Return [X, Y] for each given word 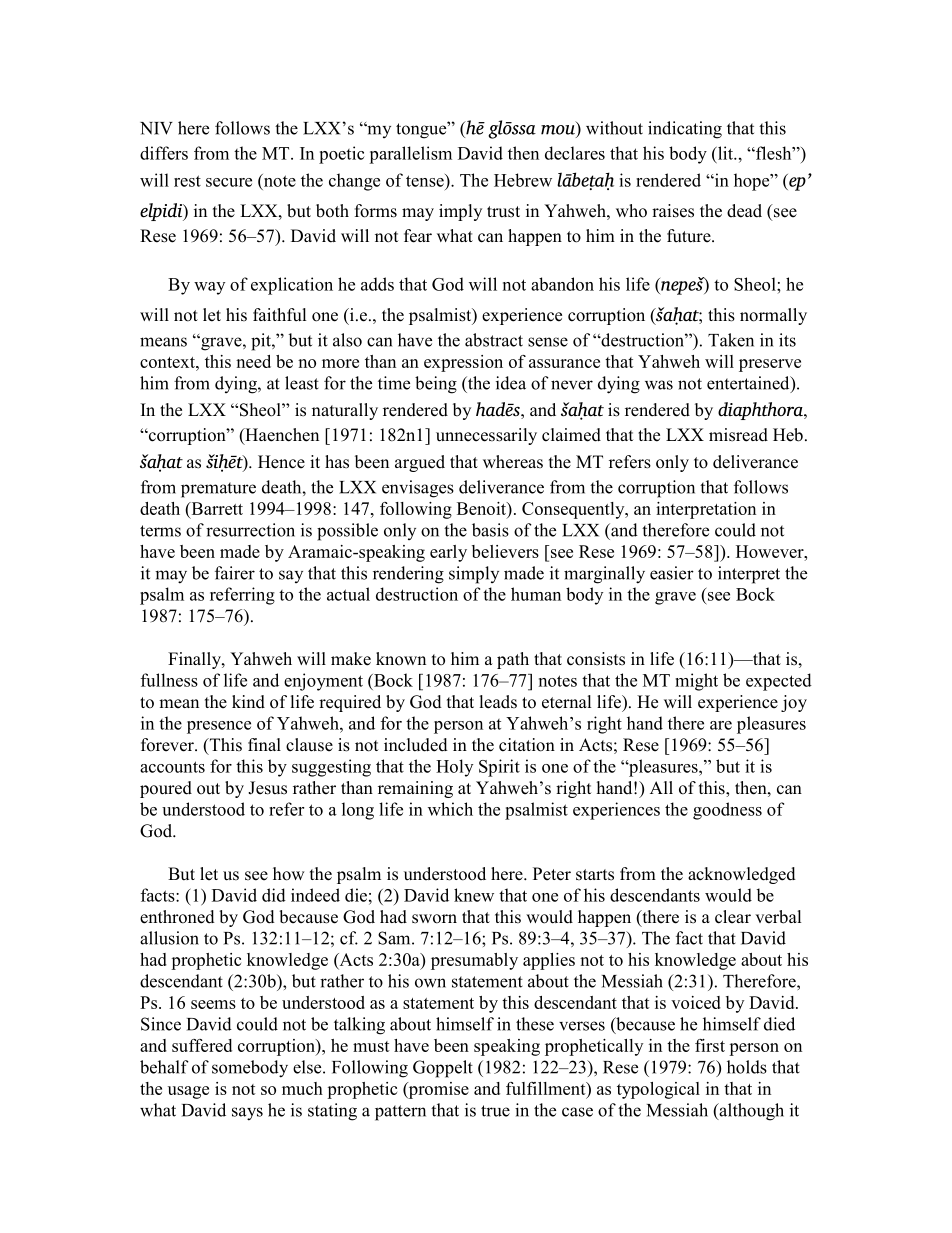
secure [229, 182]
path [513, 660]
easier [672, 573]
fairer [235, 573]
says [247, 1114]
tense [426, 180]
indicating [685, 130]
